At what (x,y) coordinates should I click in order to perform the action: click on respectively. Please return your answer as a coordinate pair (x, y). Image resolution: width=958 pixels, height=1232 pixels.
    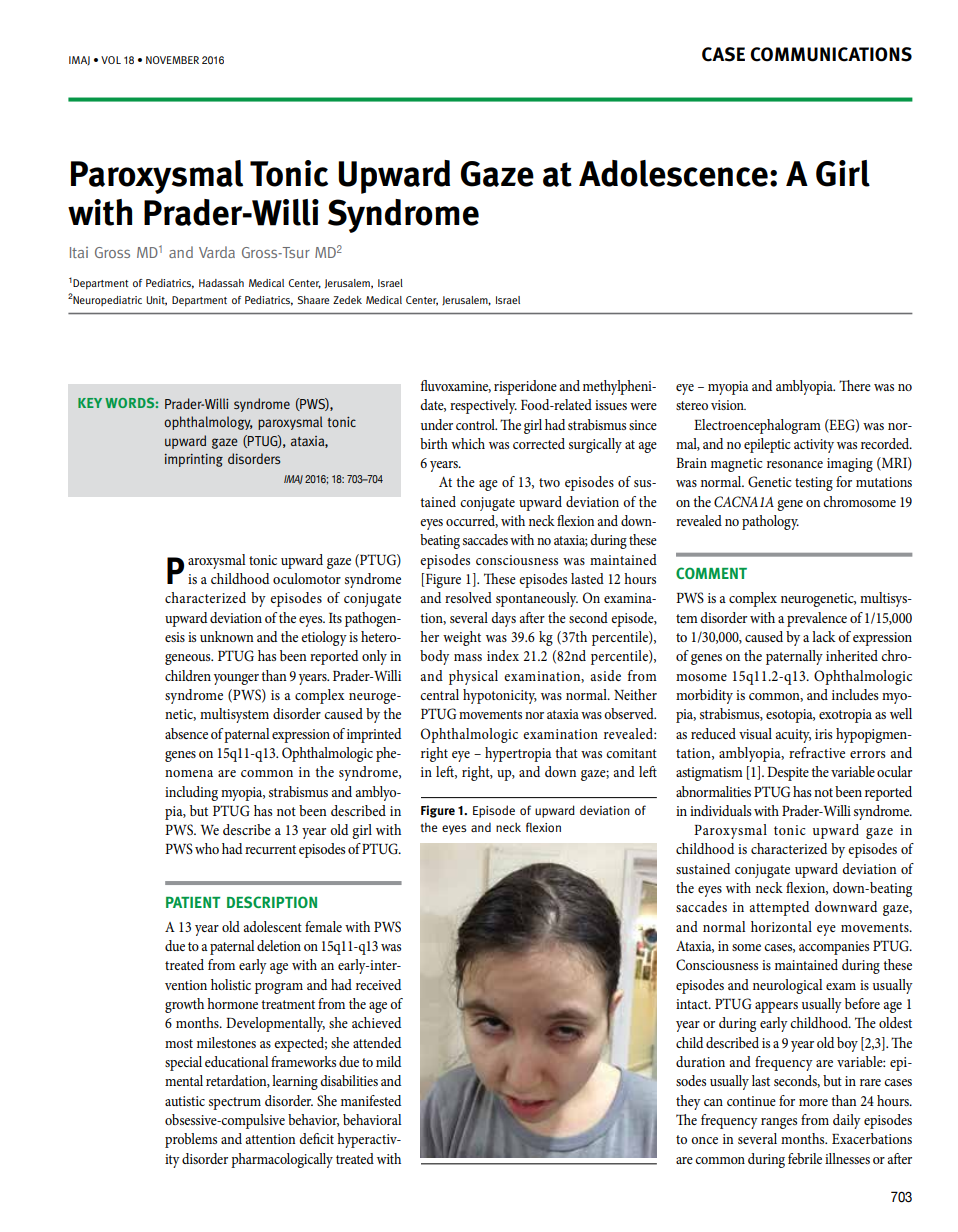
    Looking at the image, I should click on (483, 406).
